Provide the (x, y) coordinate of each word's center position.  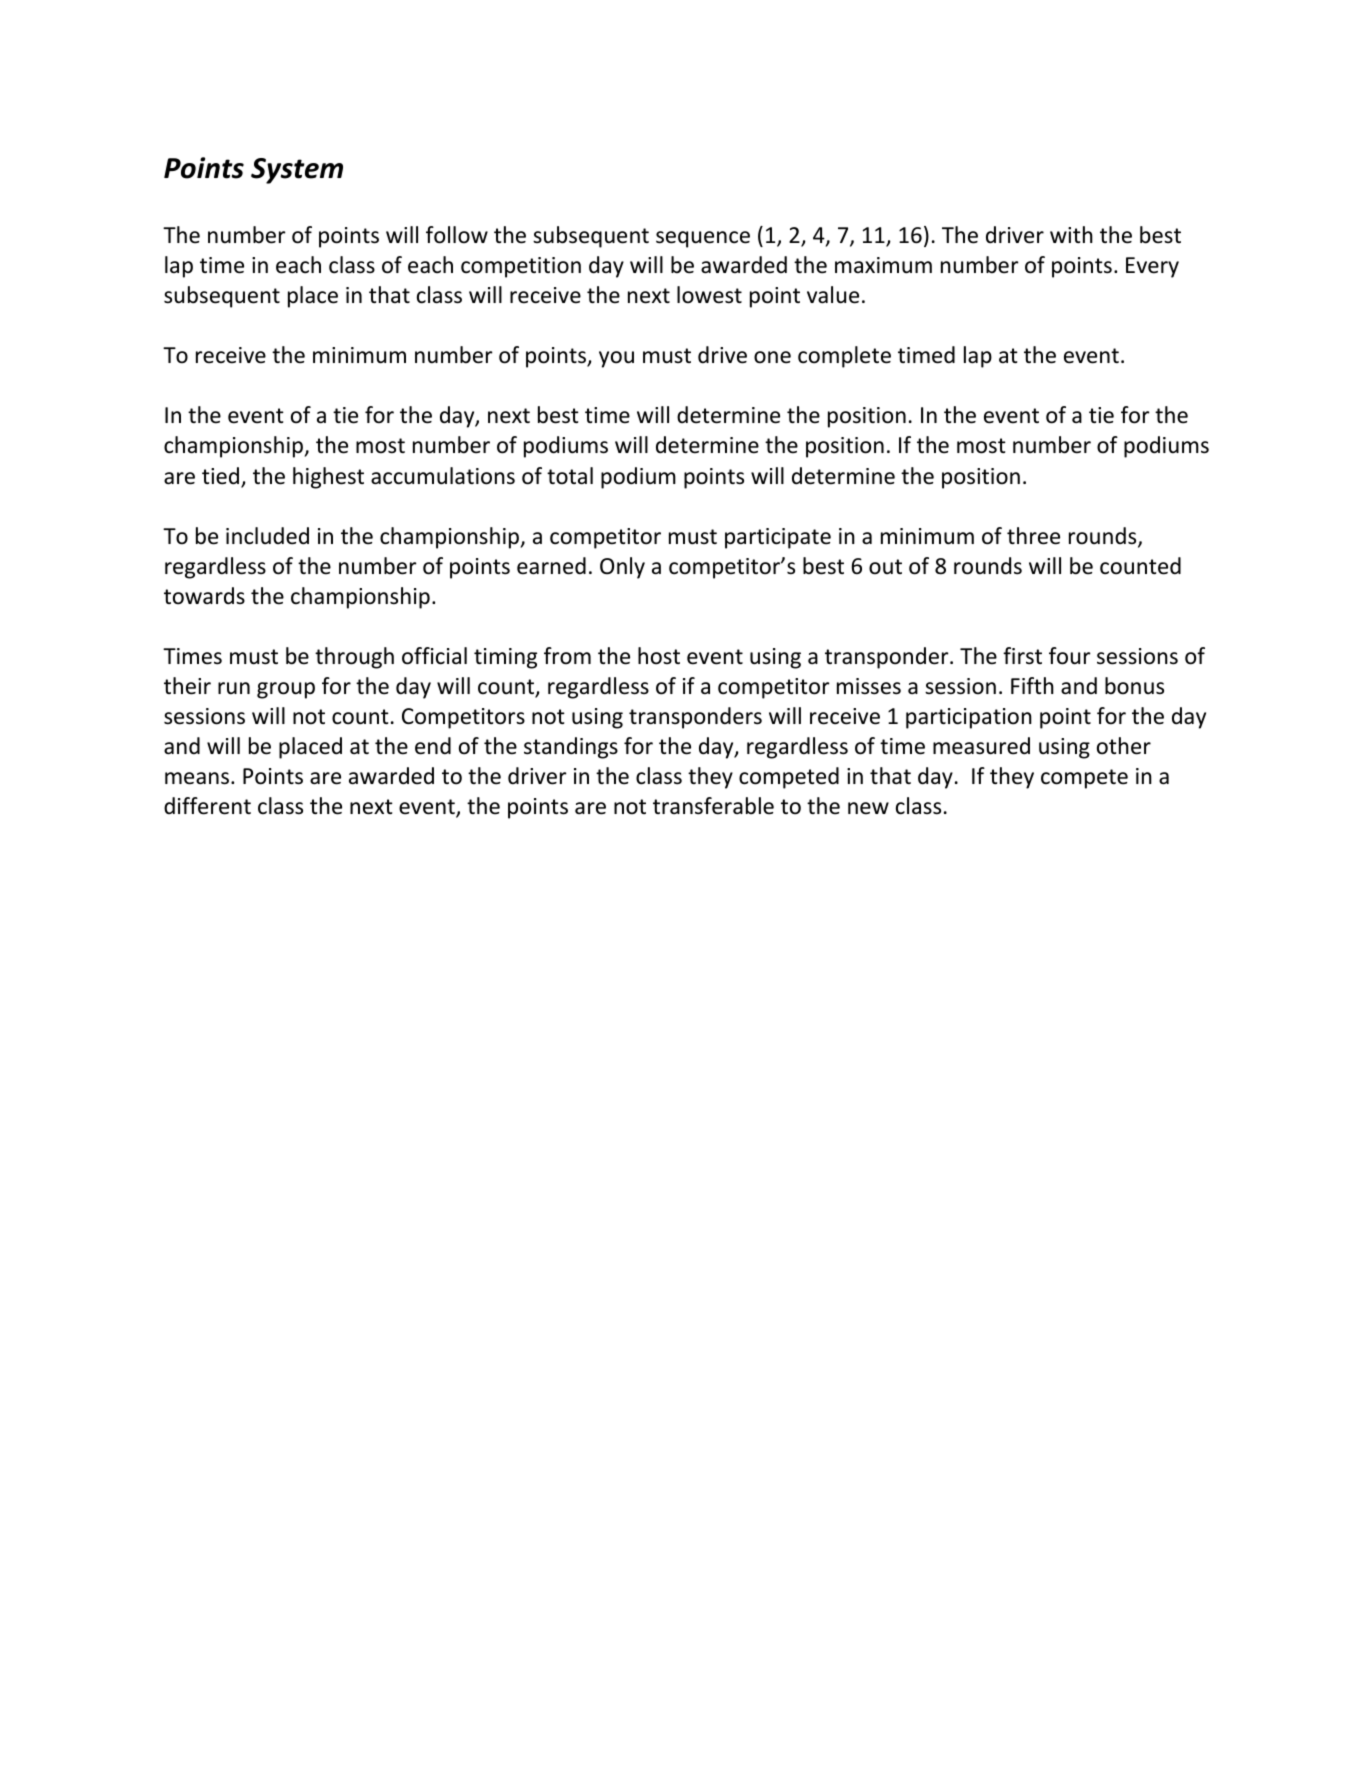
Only (622, 568)
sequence (703, 239)
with (1071, 234)
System (297, 171)
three (1033, 536)
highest (328, 478)
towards (204, 596)
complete (844, 357)
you (616, 359)
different (207, 806)
